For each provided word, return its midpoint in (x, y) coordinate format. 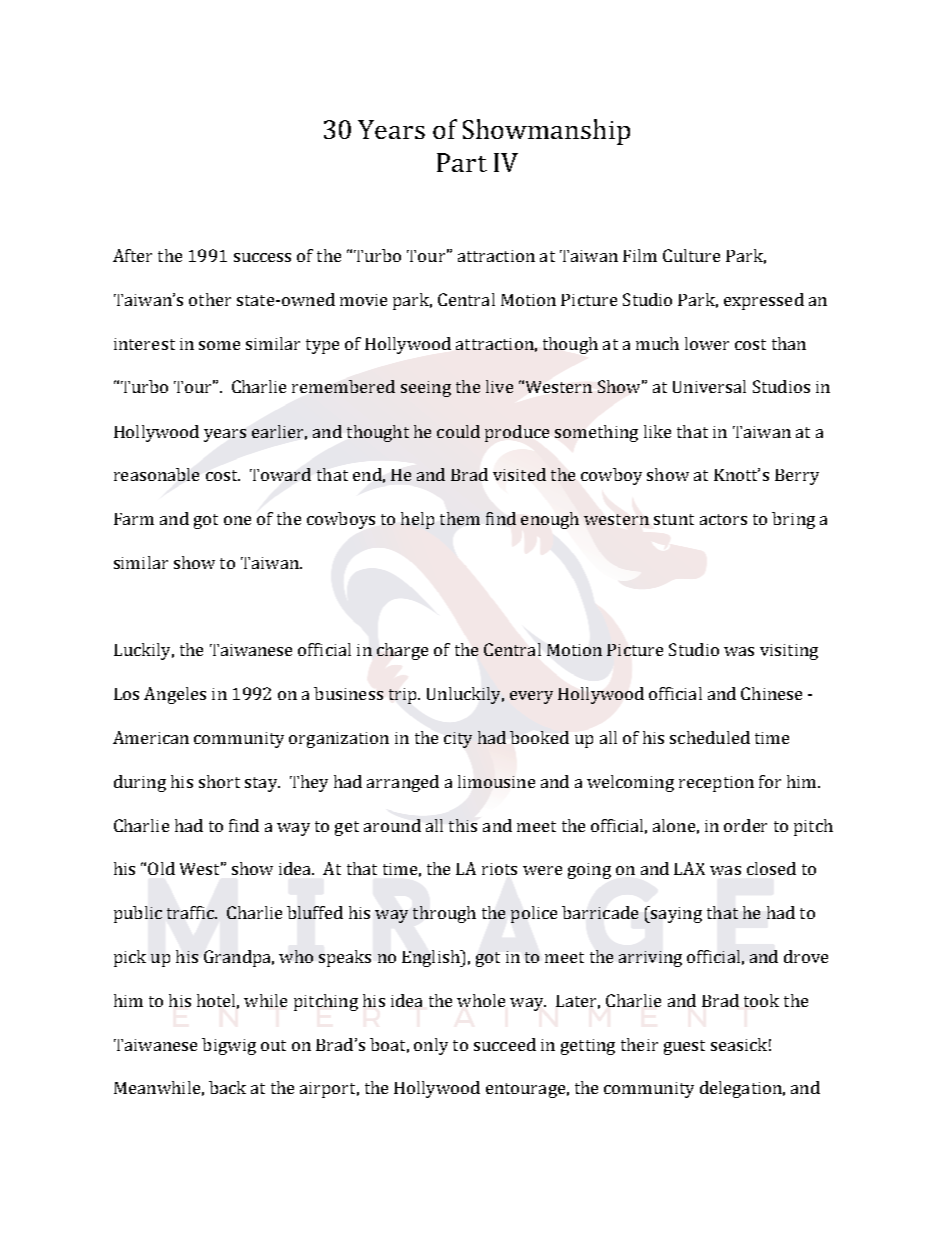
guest (684, 1047)
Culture (691, 255)
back (227, 1087)
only (431, 1046)
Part (462, 162)
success (262, 257)
